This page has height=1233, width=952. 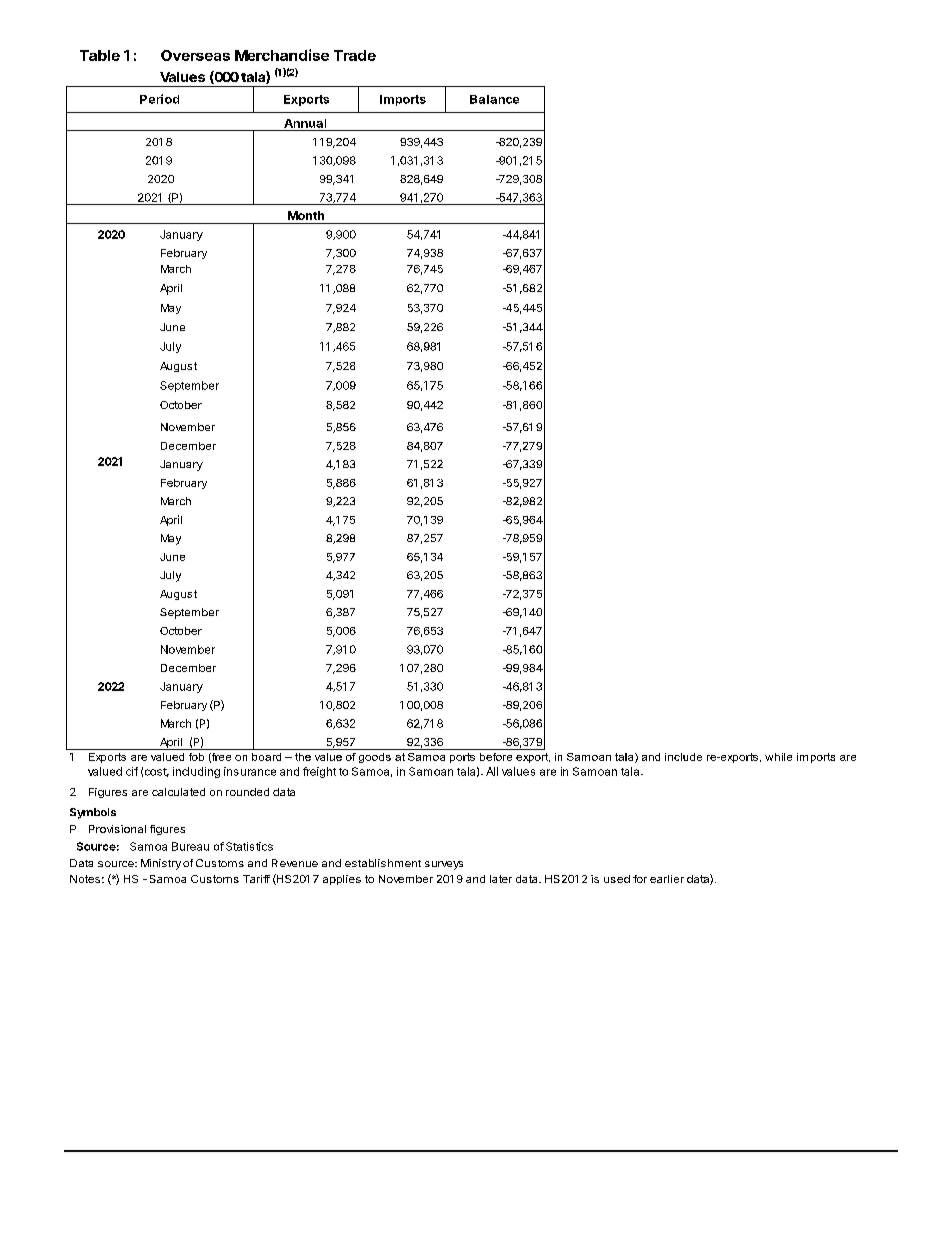 I want to click on include, so click(x=683, y=757).
